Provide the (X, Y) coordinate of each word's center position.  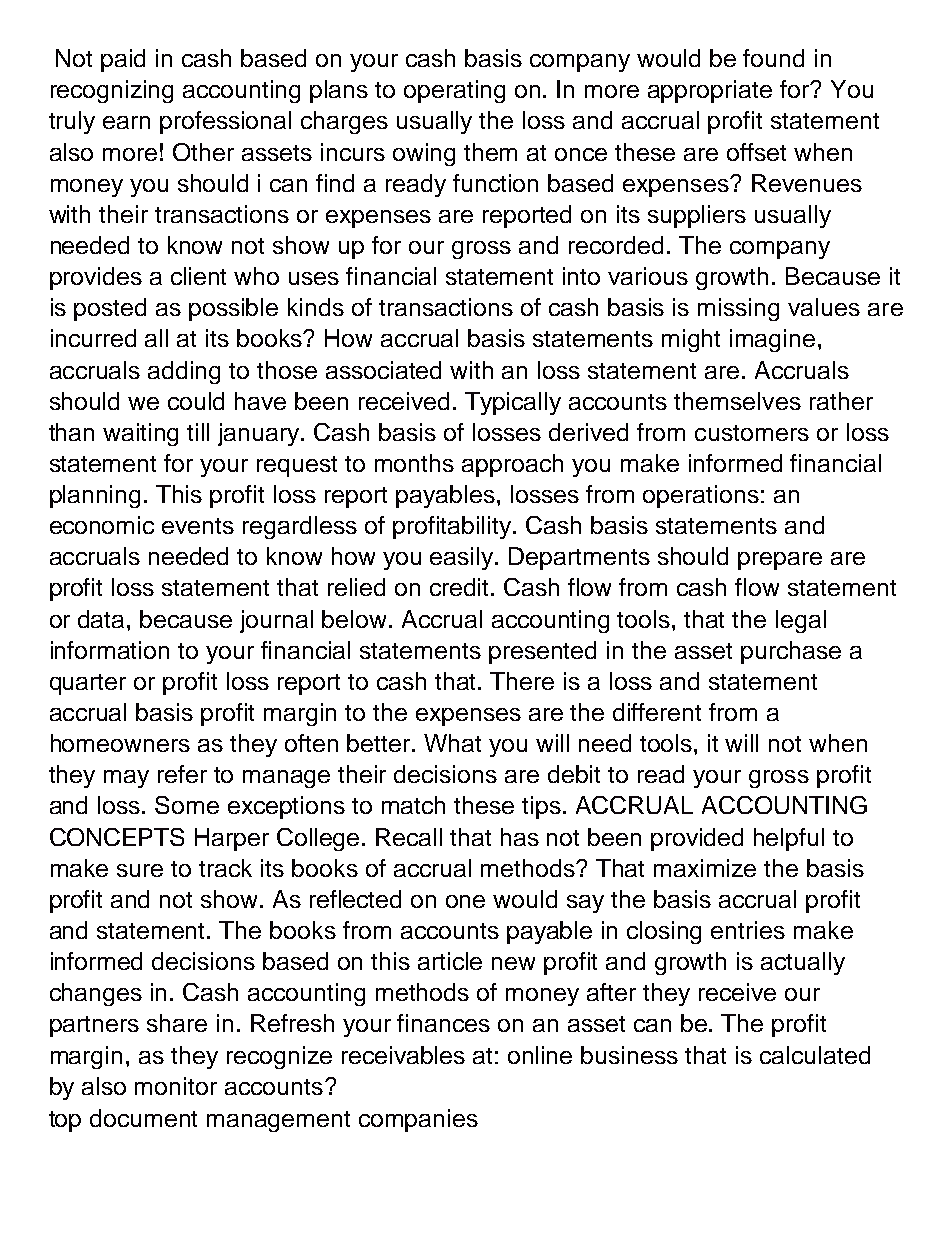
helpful (789, 839)
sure (140, 870)
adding (184, 372)
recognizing (112, 91)
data (103, 619)
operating (454, 91)
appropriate (710, 91)
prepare (780, 561)
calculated (815, 1055)
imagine (772, 340)
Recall (409, 837)
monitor (176, 1086)
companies (418, 1120)
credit (461, 587)
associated (383, 370)
